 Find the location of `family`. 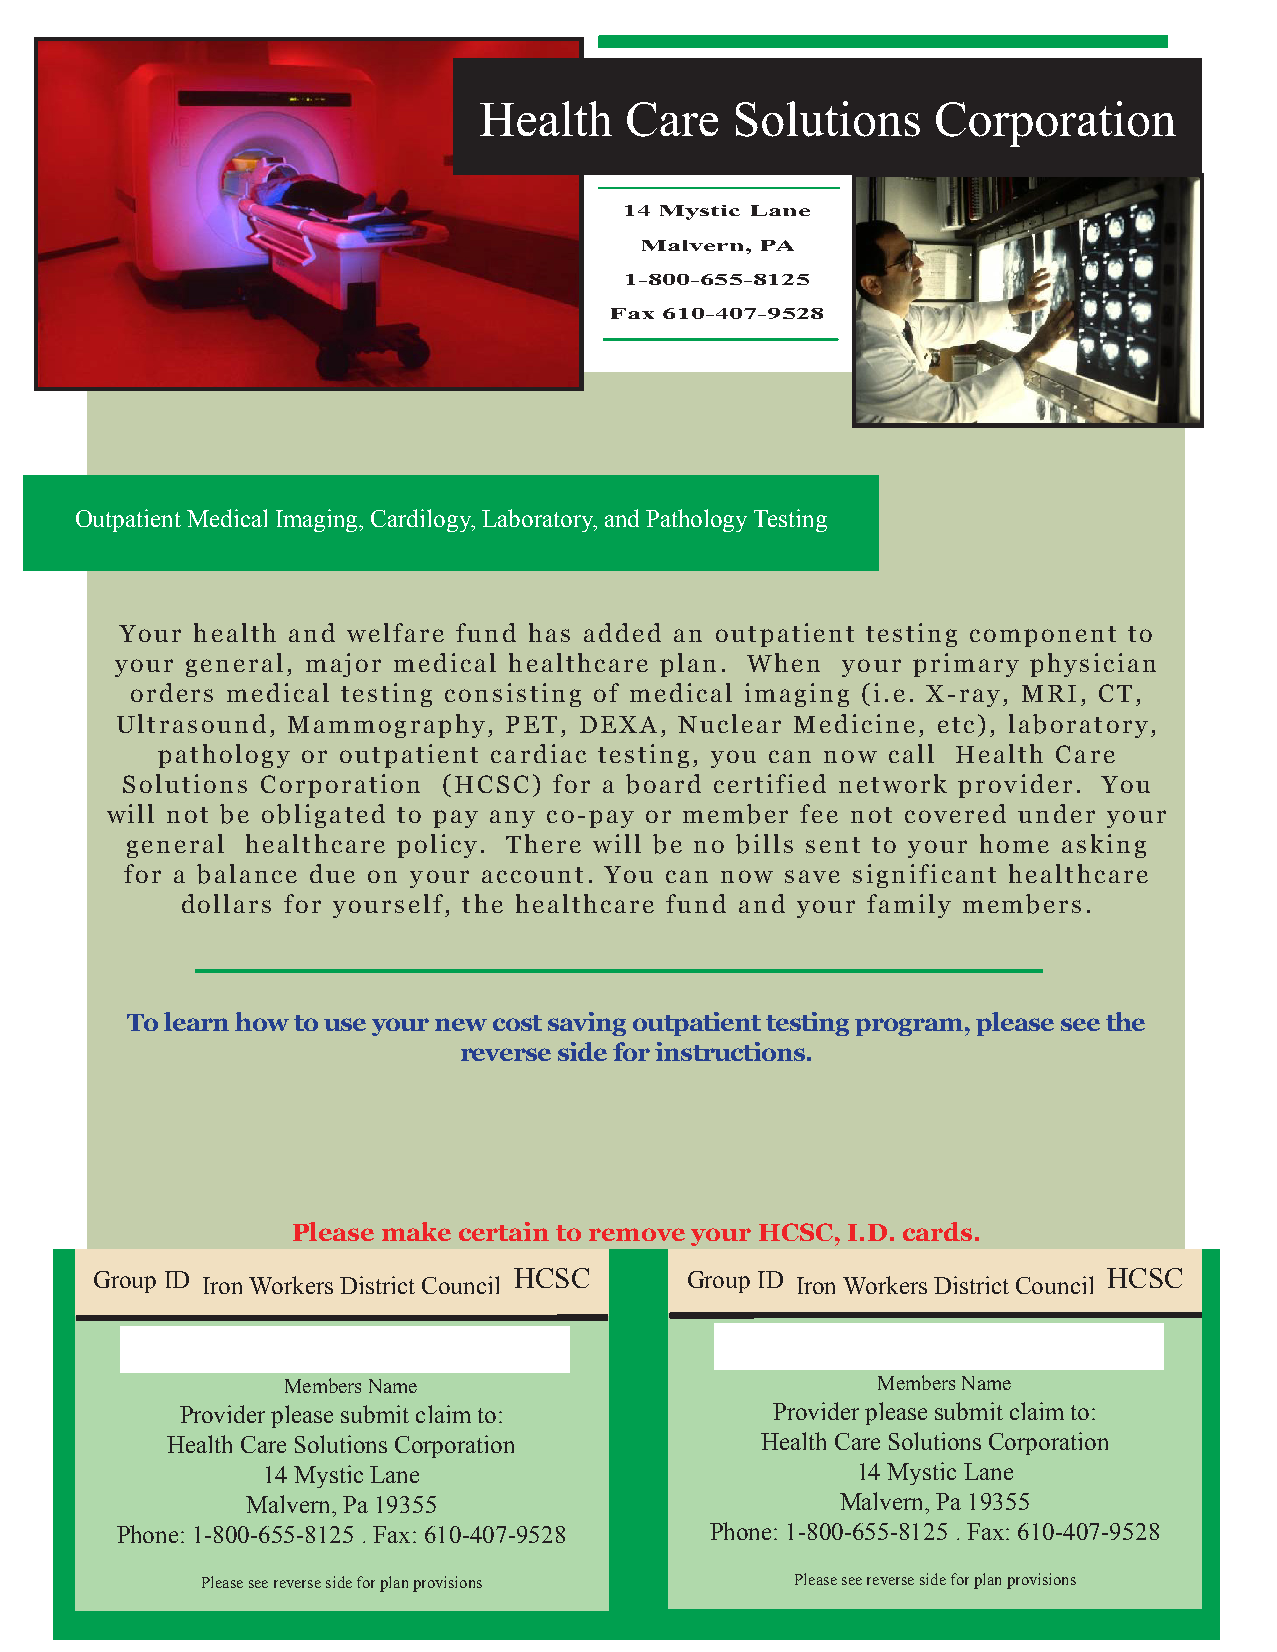

family is located at coordinates (909, 906).
